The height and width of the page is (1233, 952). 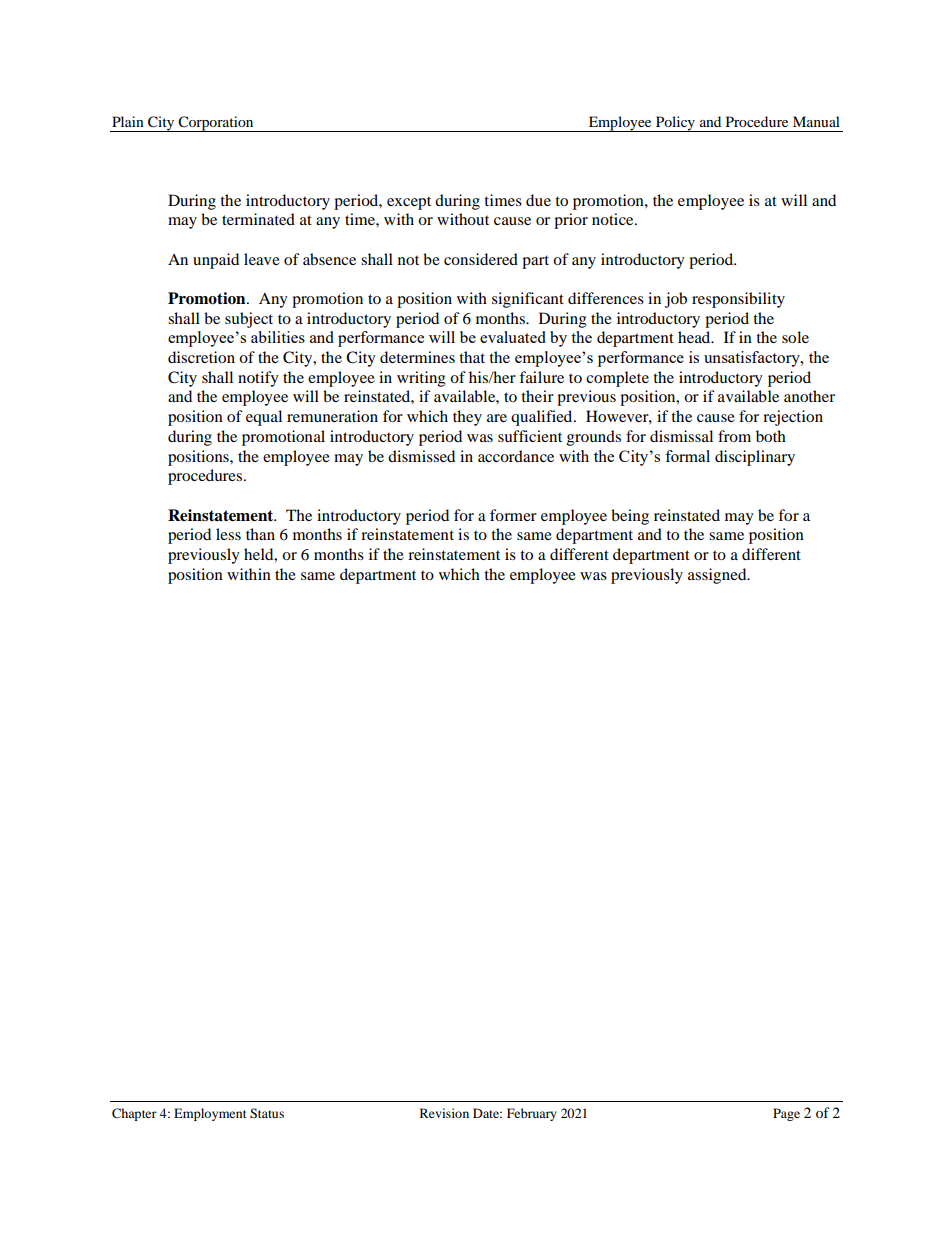 What do you see at coordinates (444, 1113) in the page?
I see `Revision` at bounding box center [444, 1113].
